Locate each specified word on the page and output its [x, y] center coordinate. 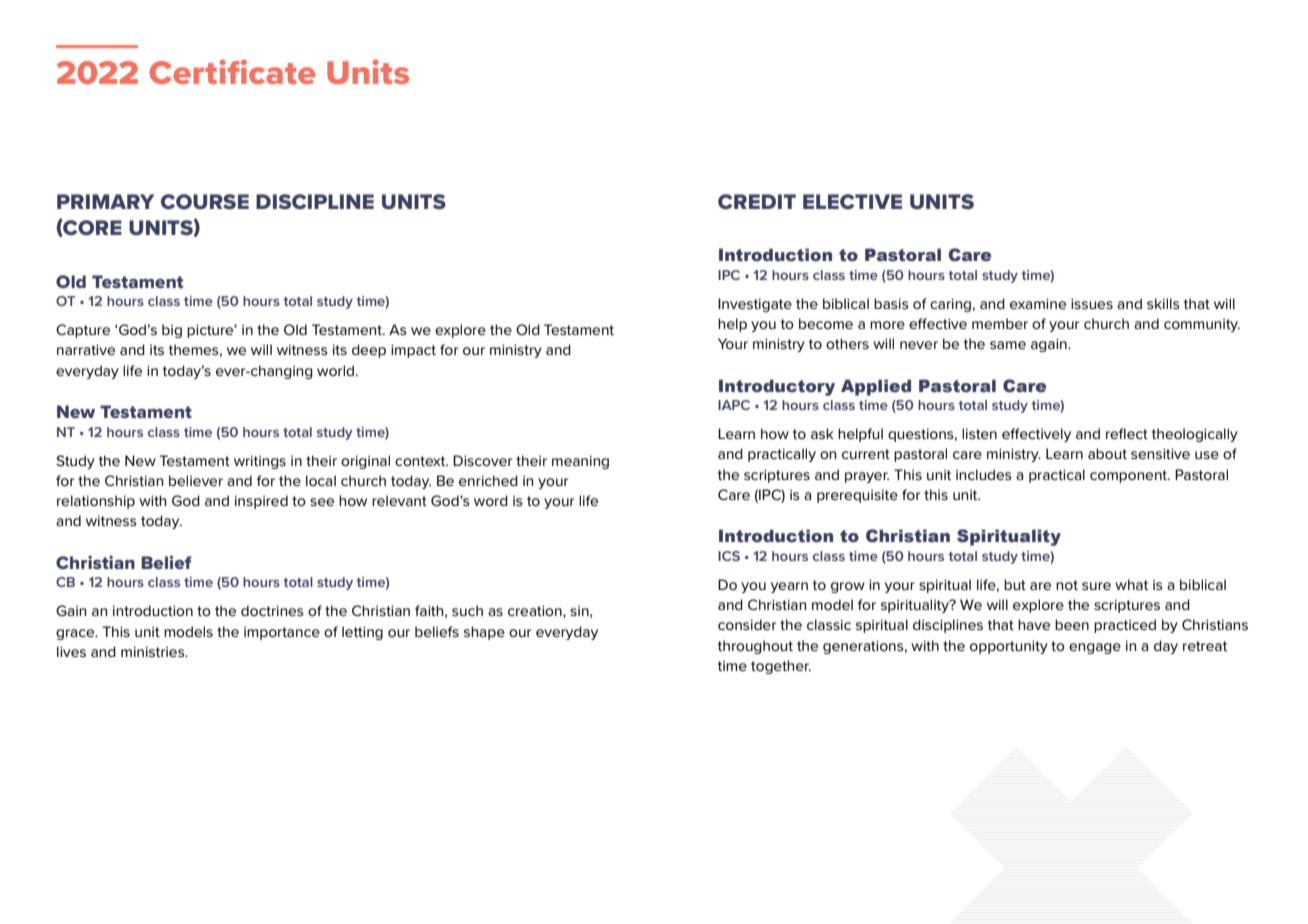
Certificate [232, 71]
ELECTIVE [852, 201]
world [335, 370]
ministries [154, 652]
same [1008, 345]
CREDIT [757, 201]
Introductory [777, 387]
